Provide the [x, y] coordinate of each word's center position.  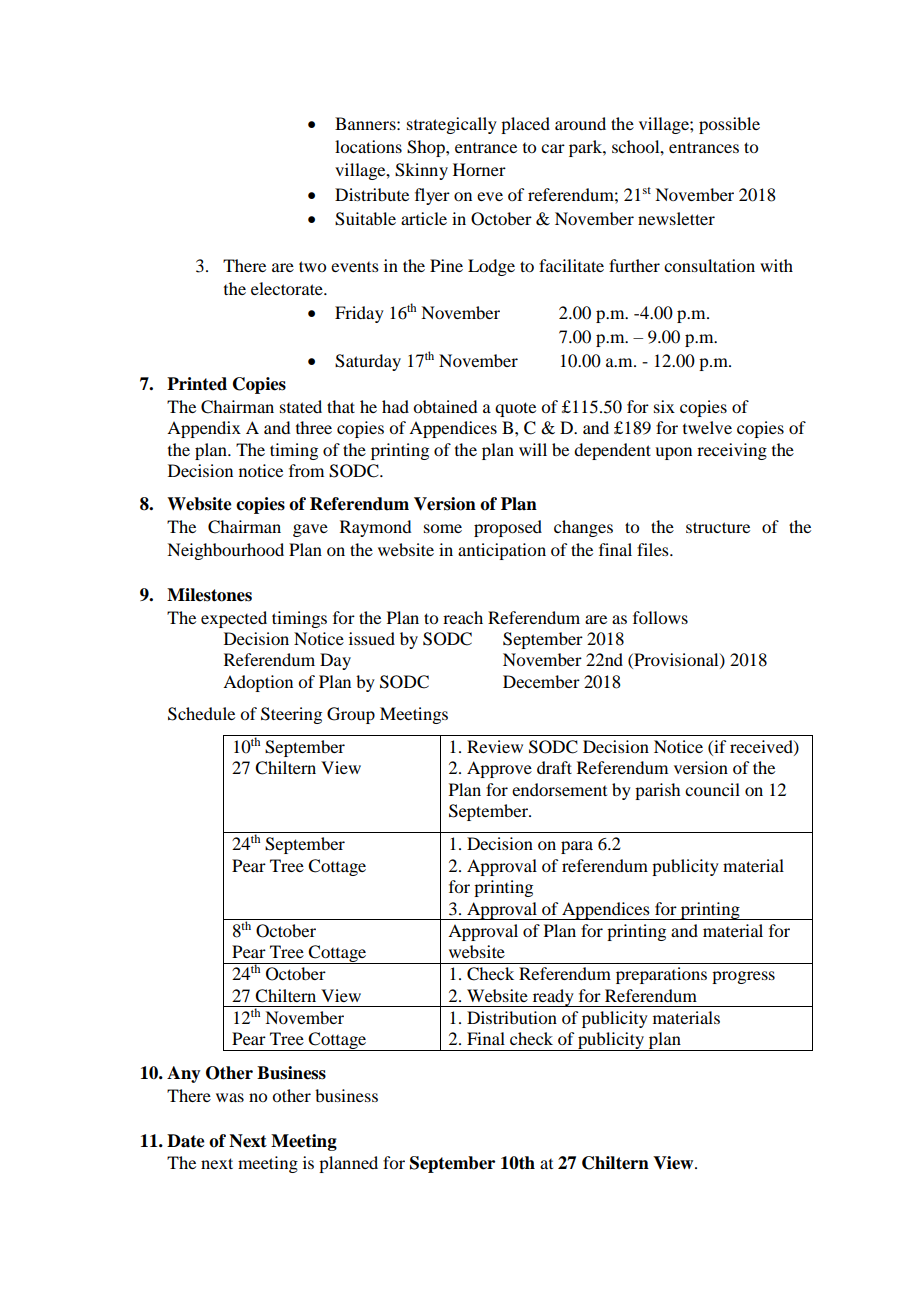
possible [729, 125]
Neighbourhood [225, 551]
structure [718, 527]
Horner [479, 169]
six [664, 406]
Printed [197, 384]
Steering [291, 715]
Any [184, 1074]
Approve [499, 769]
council [712, 789]
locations [368, 146]
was [230, 1097]
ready [553, 998]
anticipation [502, 551]
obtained [445, 406]
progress [743, 977]
